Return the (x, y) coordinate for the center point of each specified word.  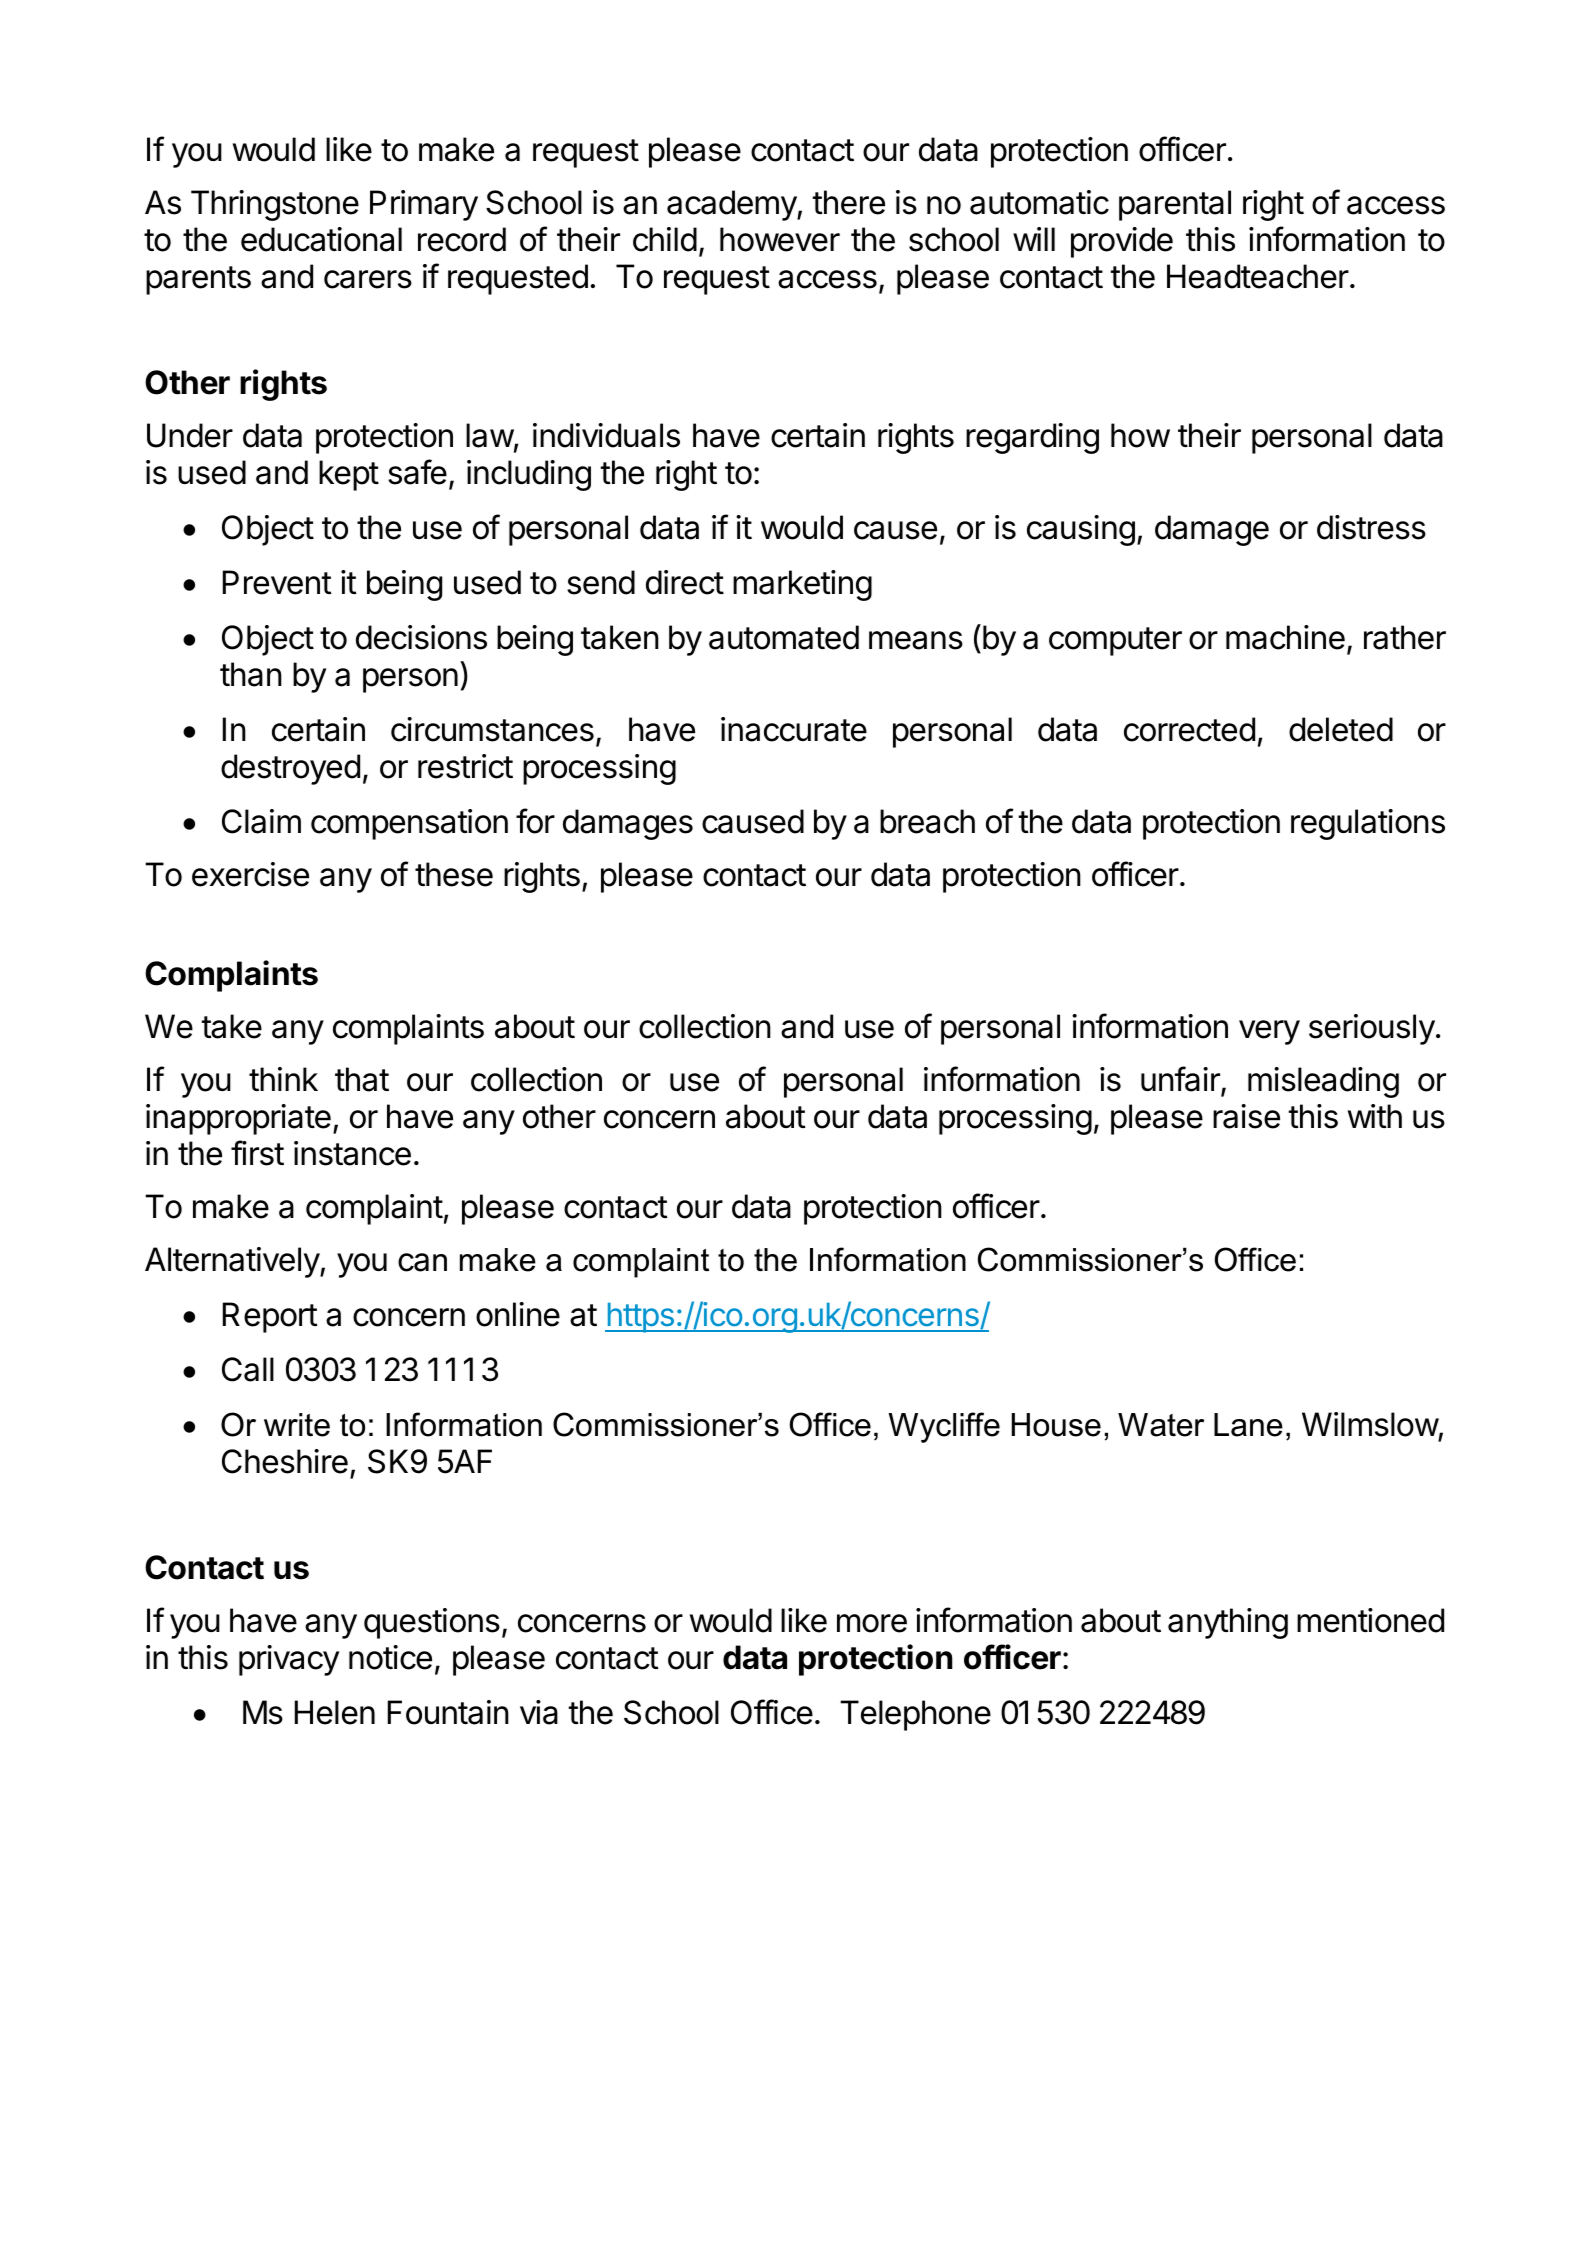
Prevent (277, 582)
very (1269, 1032)
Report (270, 1317)
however (780, 239)
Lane (1248, 1425)
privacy (289, 1660)
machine (1285, 637)
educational (321, 239)
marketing (802, 585)
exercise (250, 874)
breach (927, 821)
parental (1175, 205)
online (518, 1314)
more (872, 1623)
